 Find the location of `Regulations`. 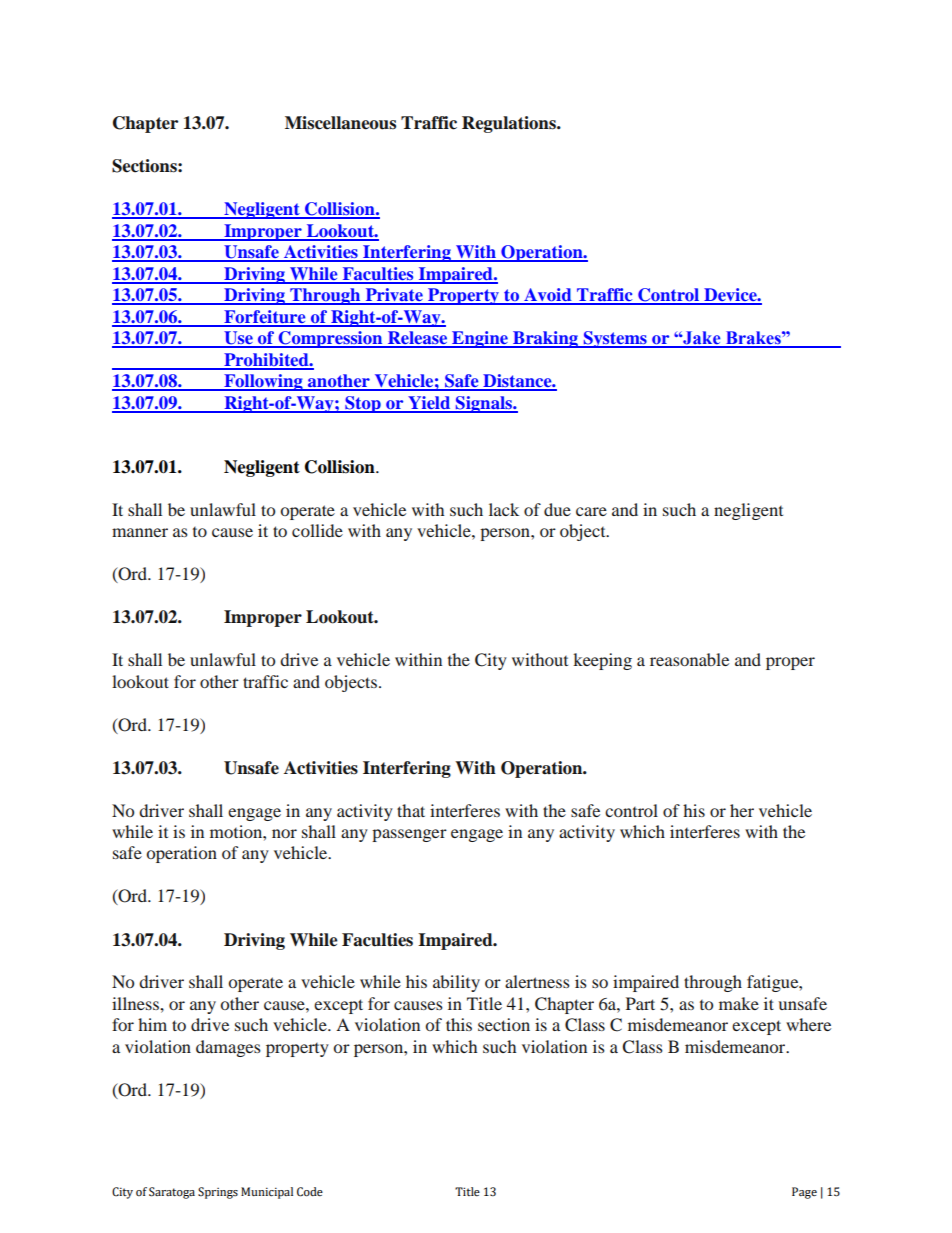

Regulations is located at coordinates (510, 124).
